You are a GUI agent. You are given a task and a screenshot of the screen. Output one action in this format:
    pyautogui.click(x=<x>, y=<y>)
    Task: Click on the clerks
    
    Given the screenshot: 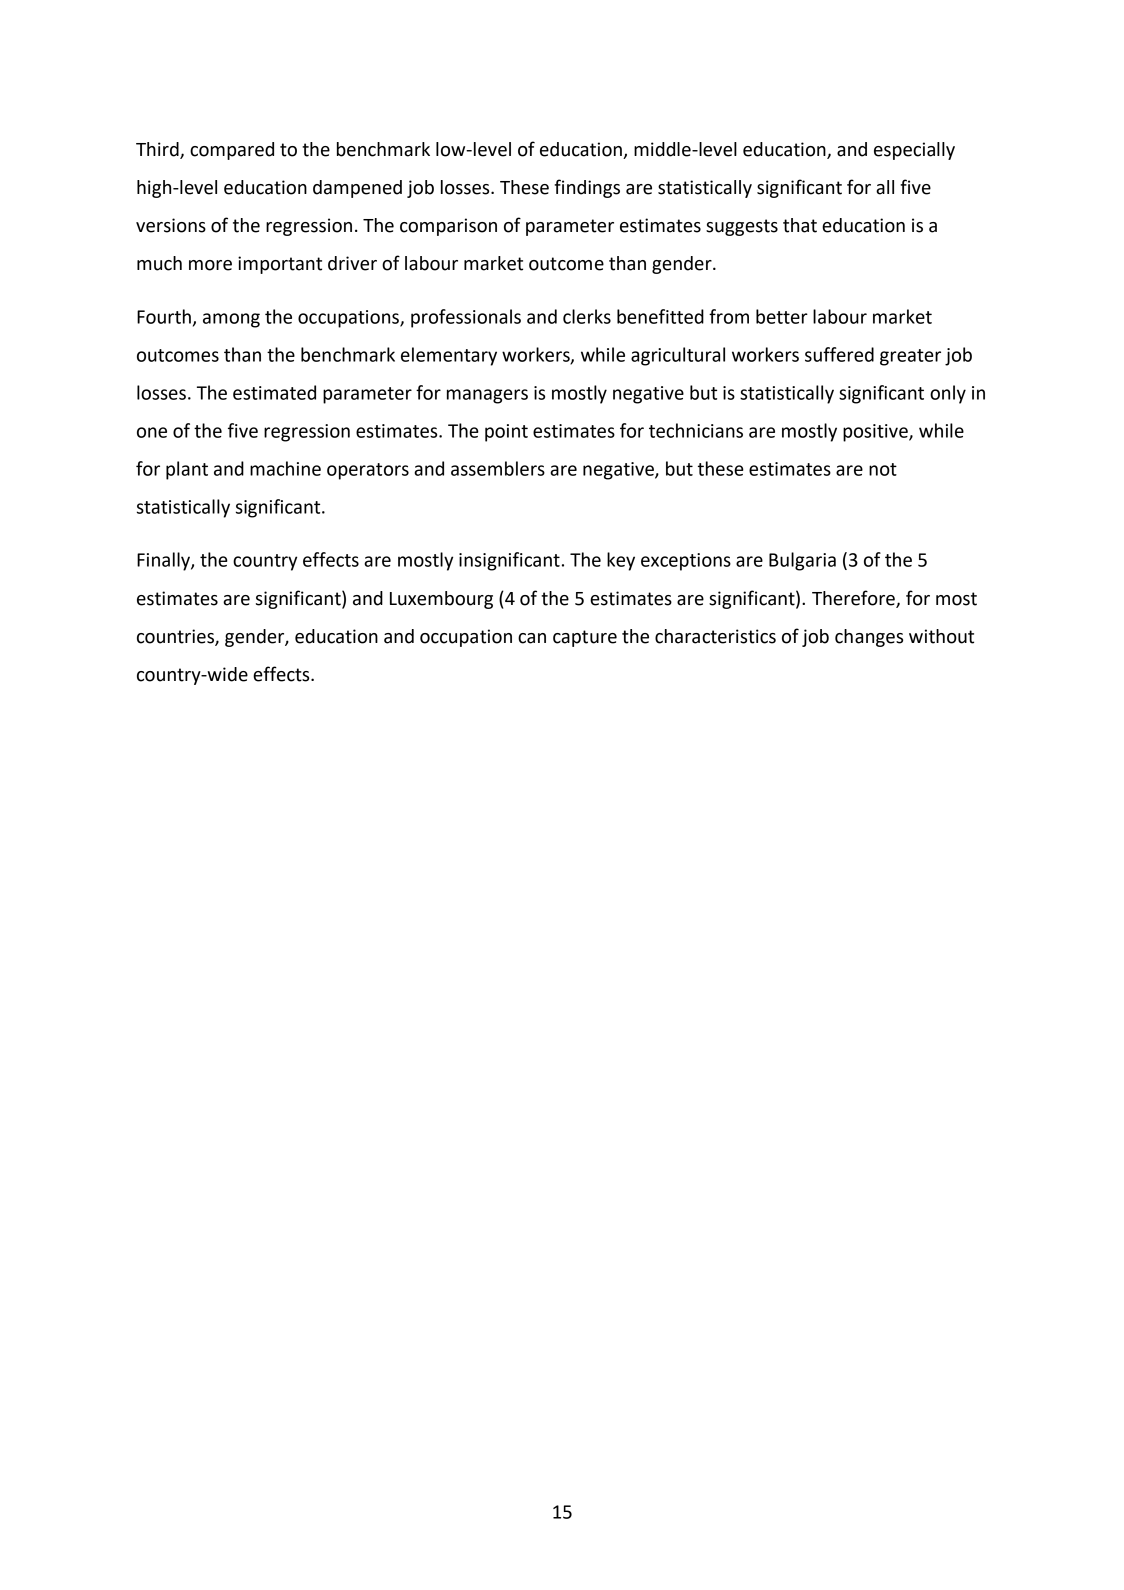 What is the action you would take?
    pyautogui.click(x=587, y=316)
